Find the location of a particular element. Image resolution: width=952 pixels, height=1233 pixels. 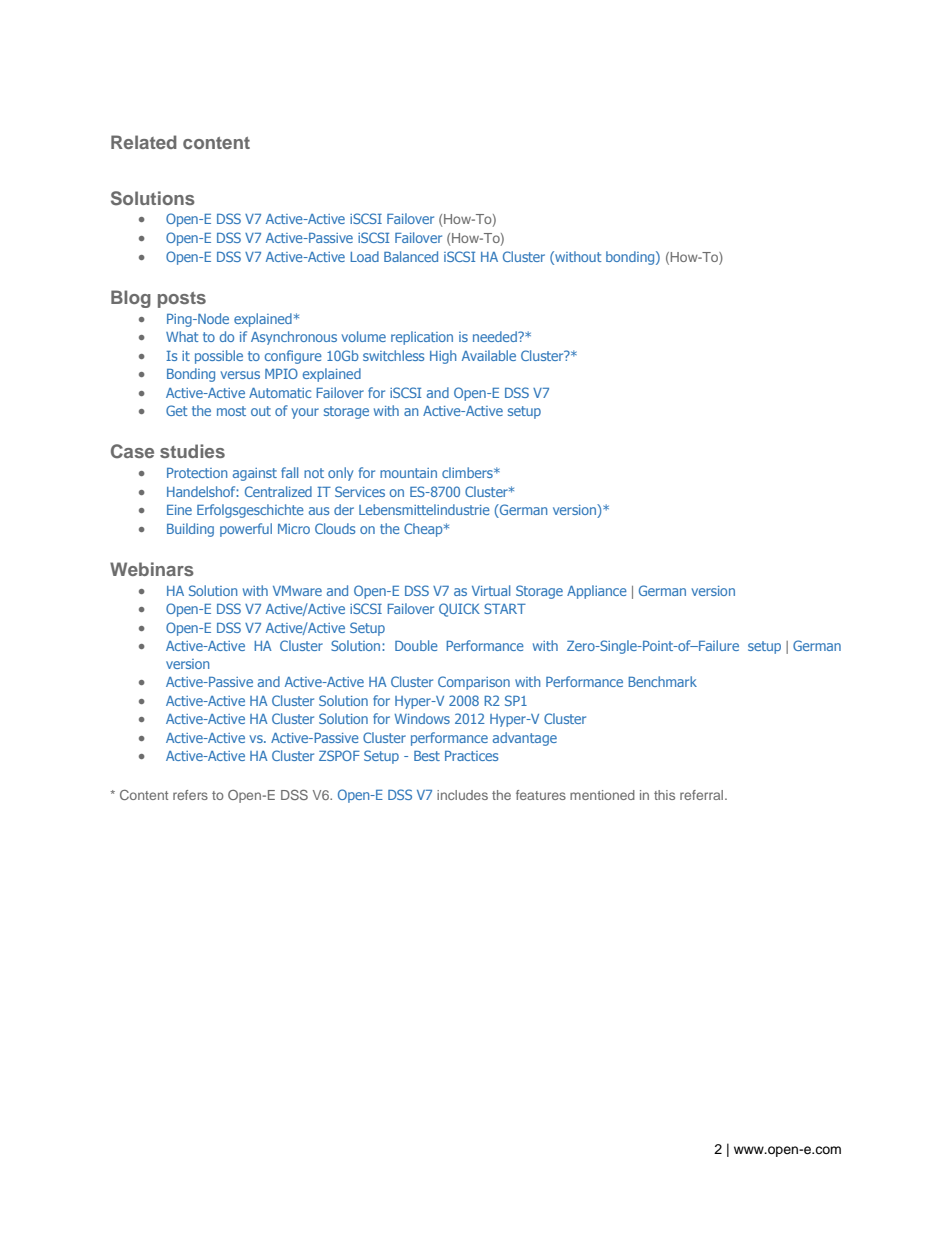

Load is located at coordinates (364, 256).
